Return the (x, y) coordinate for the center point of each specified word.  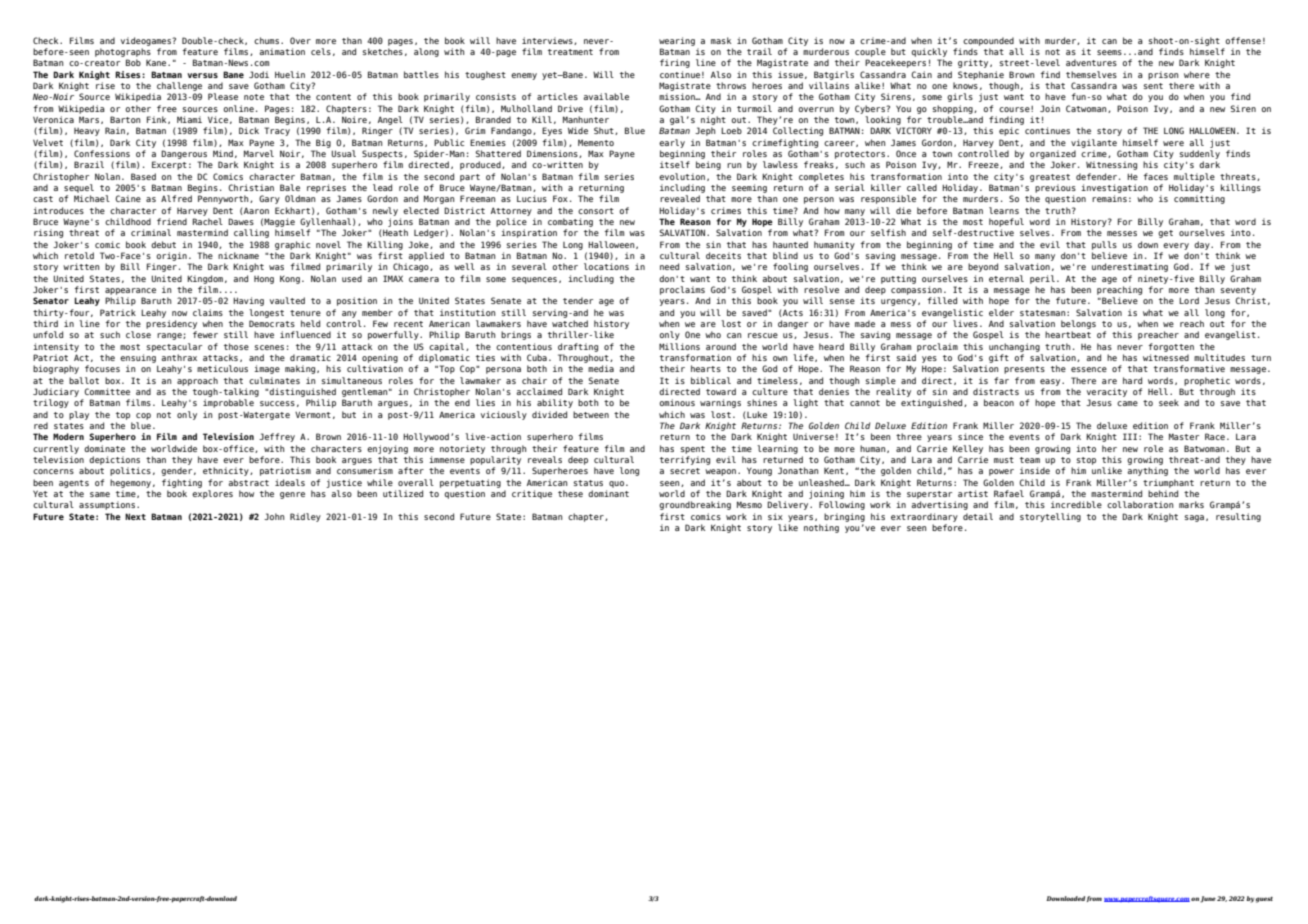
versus (202, 75)
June (1208, 899)
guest (1264, 900)
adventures (1091, 62)
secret (685, 471)
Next (135, 516)
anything (1147, 471)
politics (130, 471)
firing (675, 63)
